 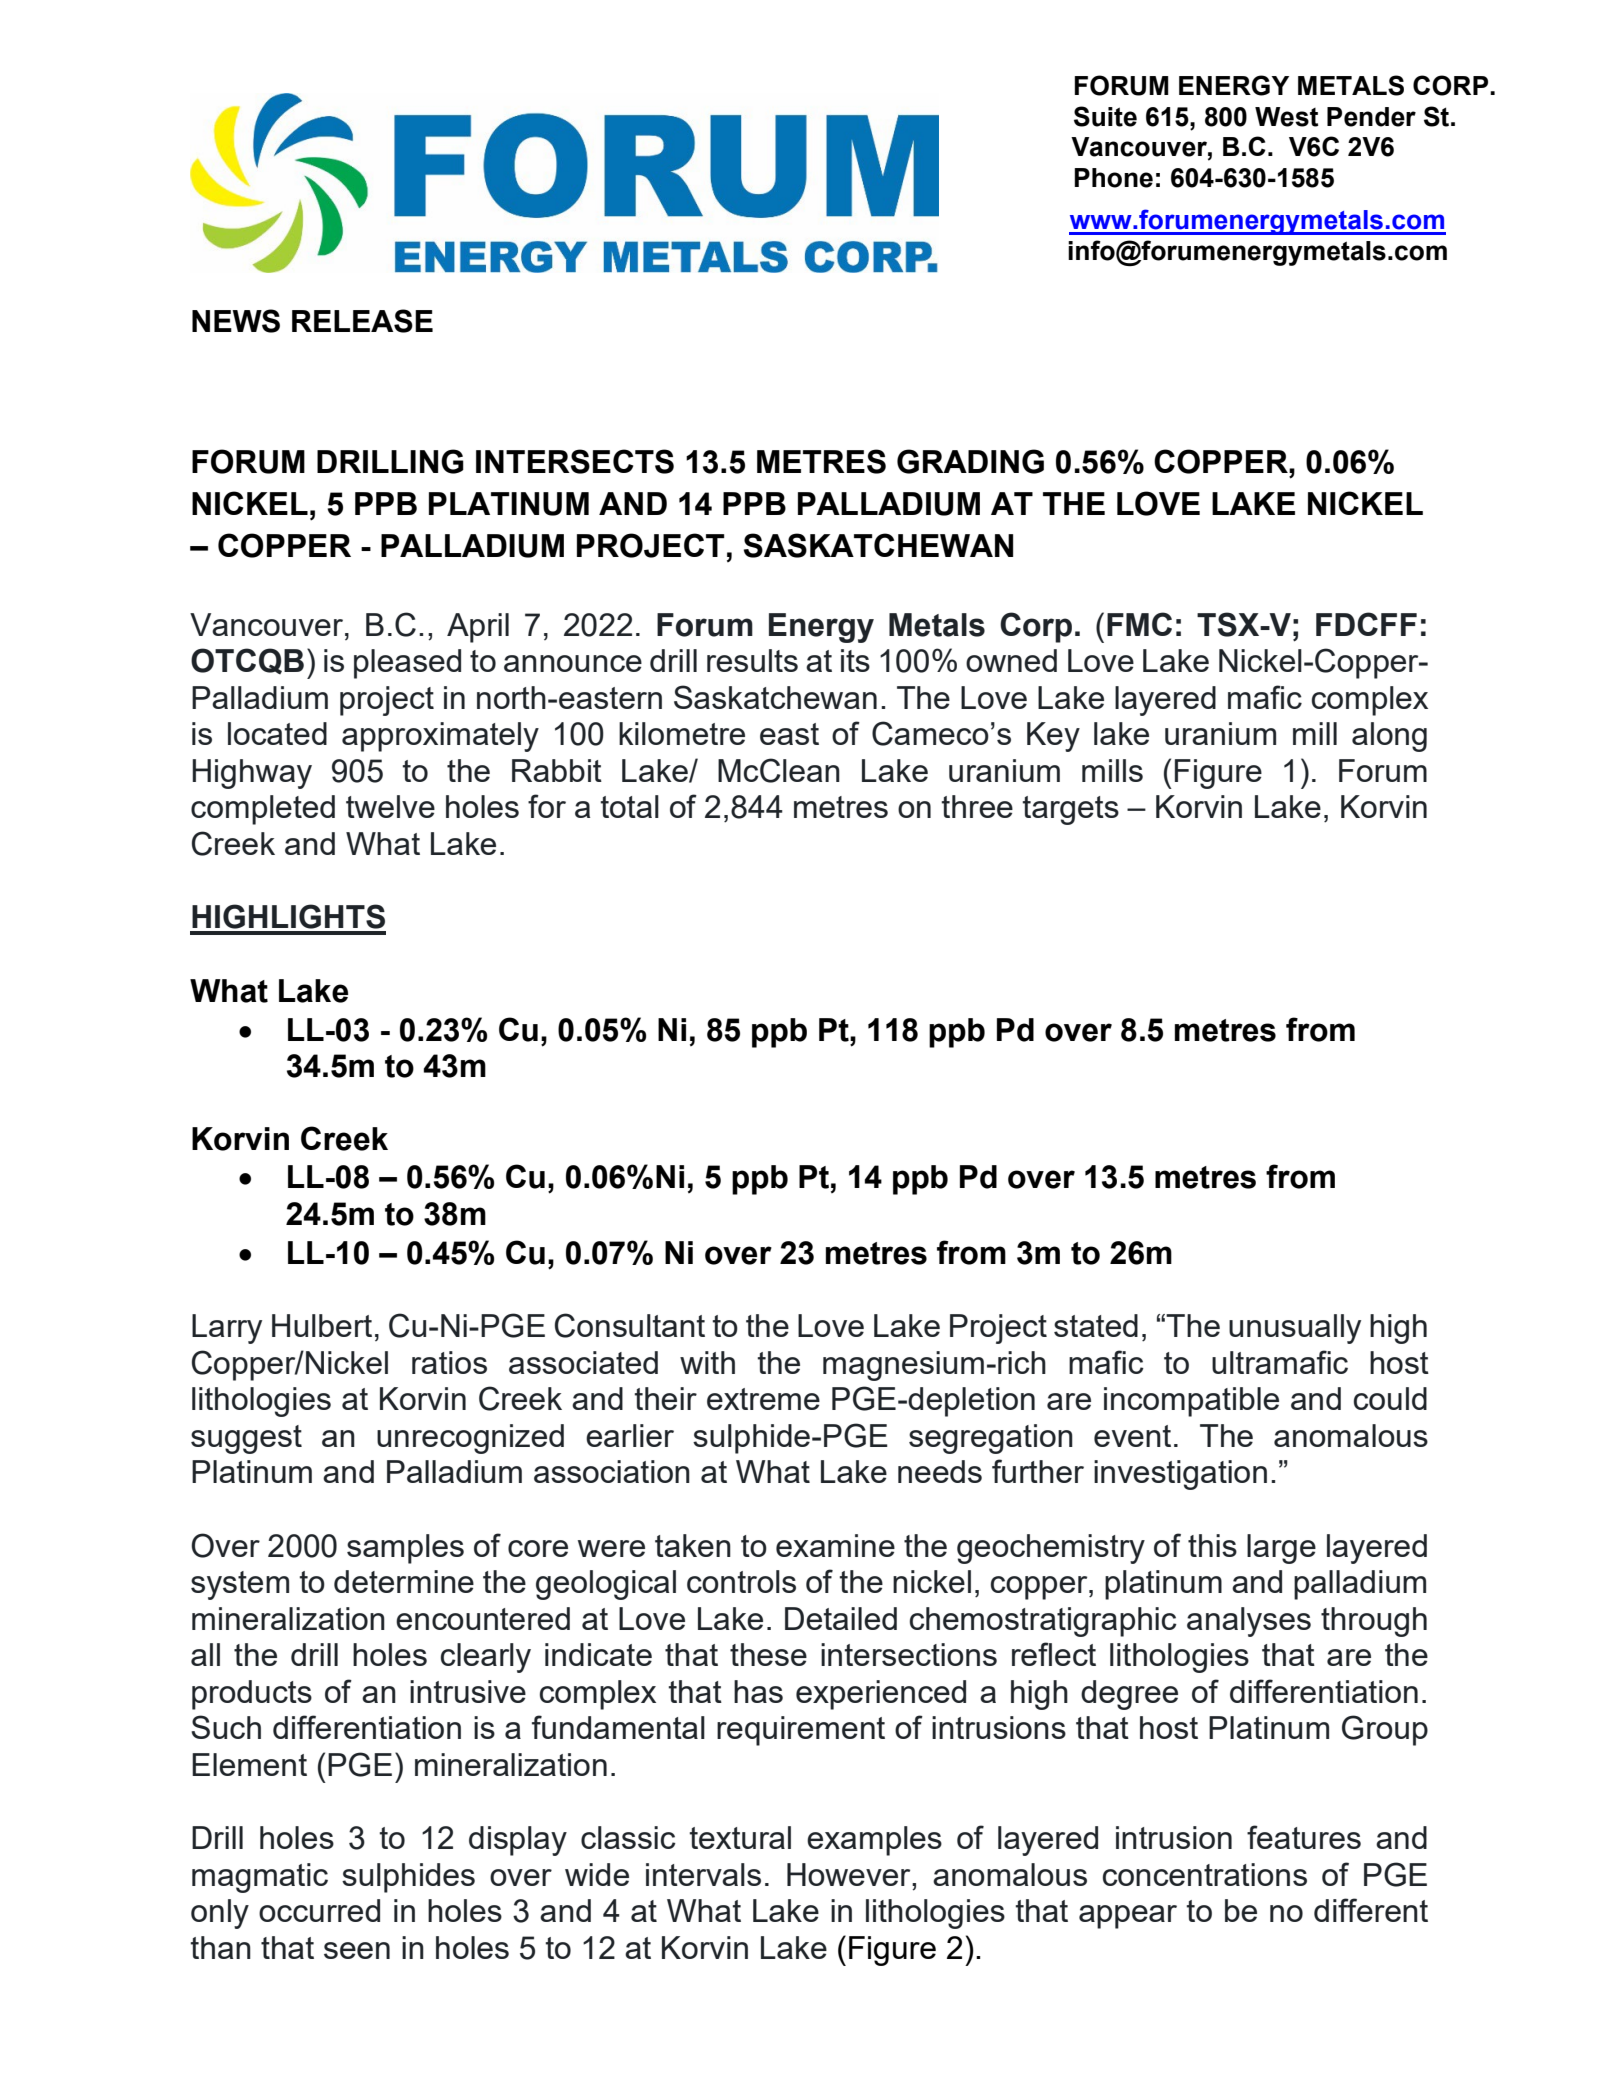 What do you see at coordinates (1205, 1874) in the document?
I see `concentrations` at bounding box center [1205, 1874].
